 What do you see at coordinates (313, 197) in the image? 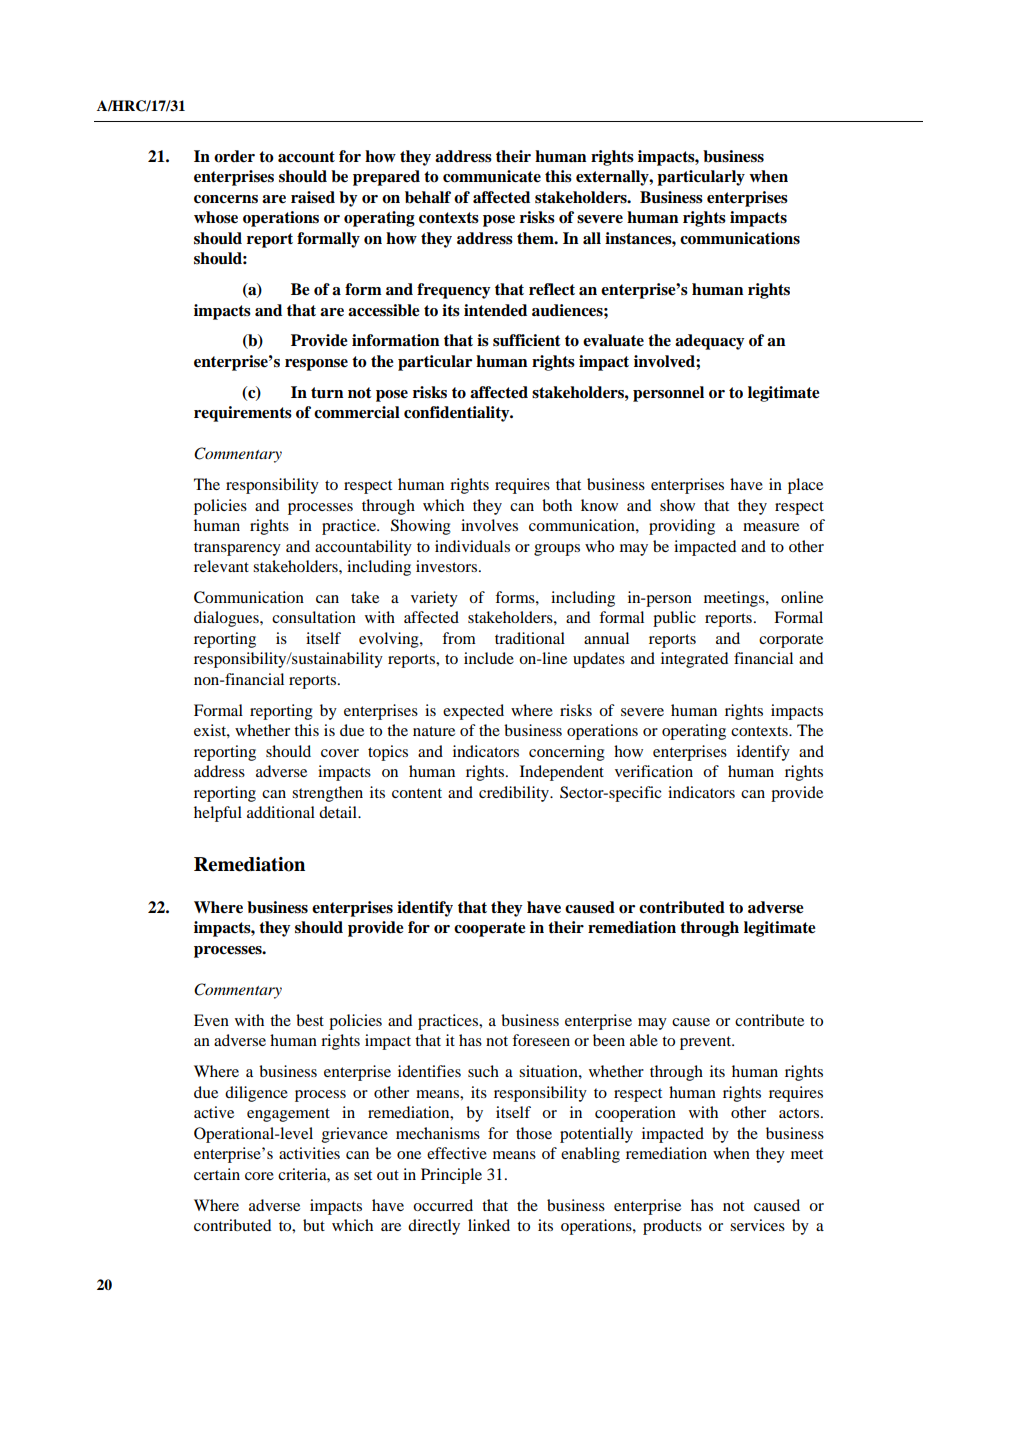
I see `raised` at bounding box center [313, 197].
